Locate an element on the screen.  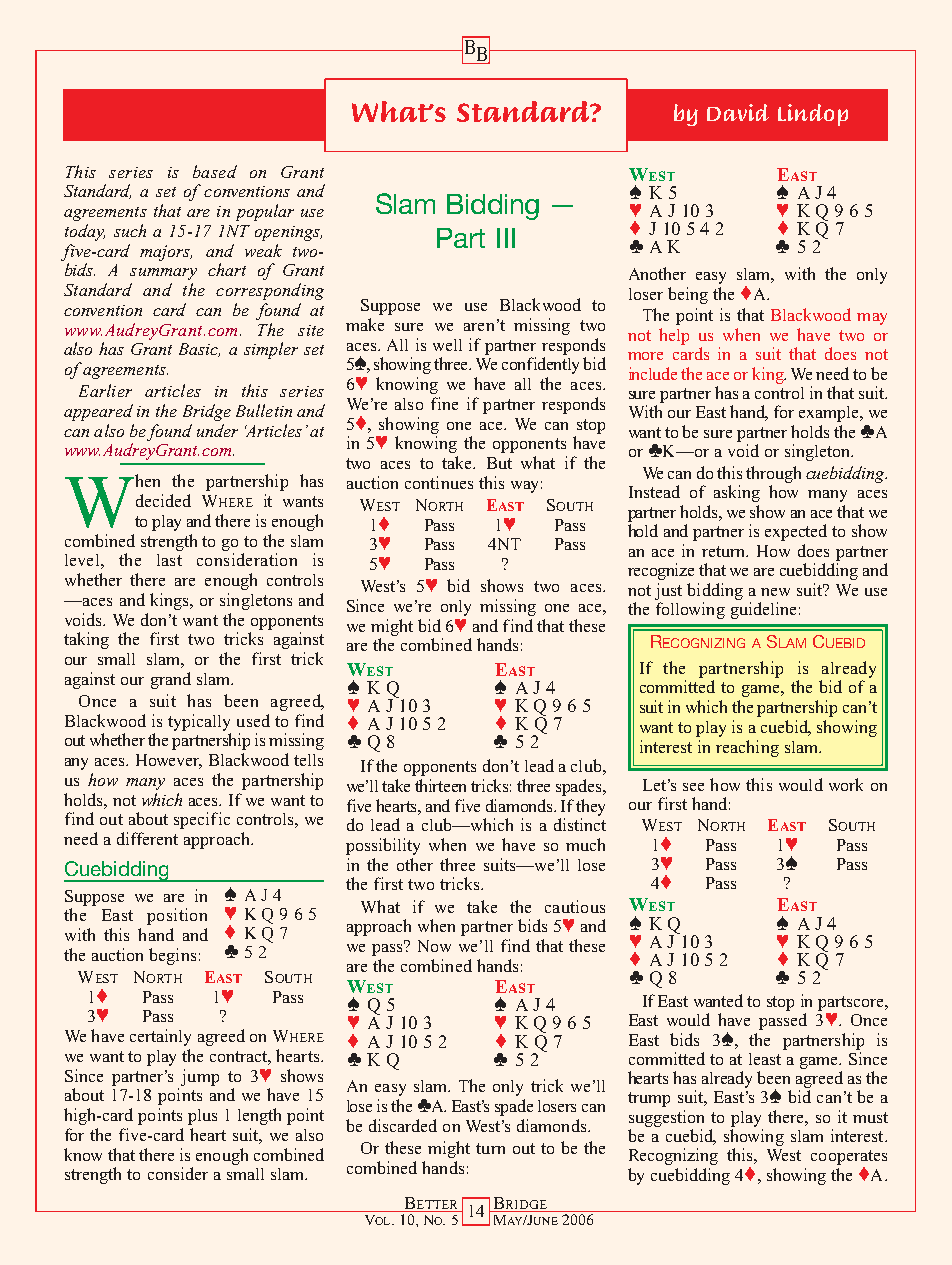
guideline is located at coordinates (763, 610).
